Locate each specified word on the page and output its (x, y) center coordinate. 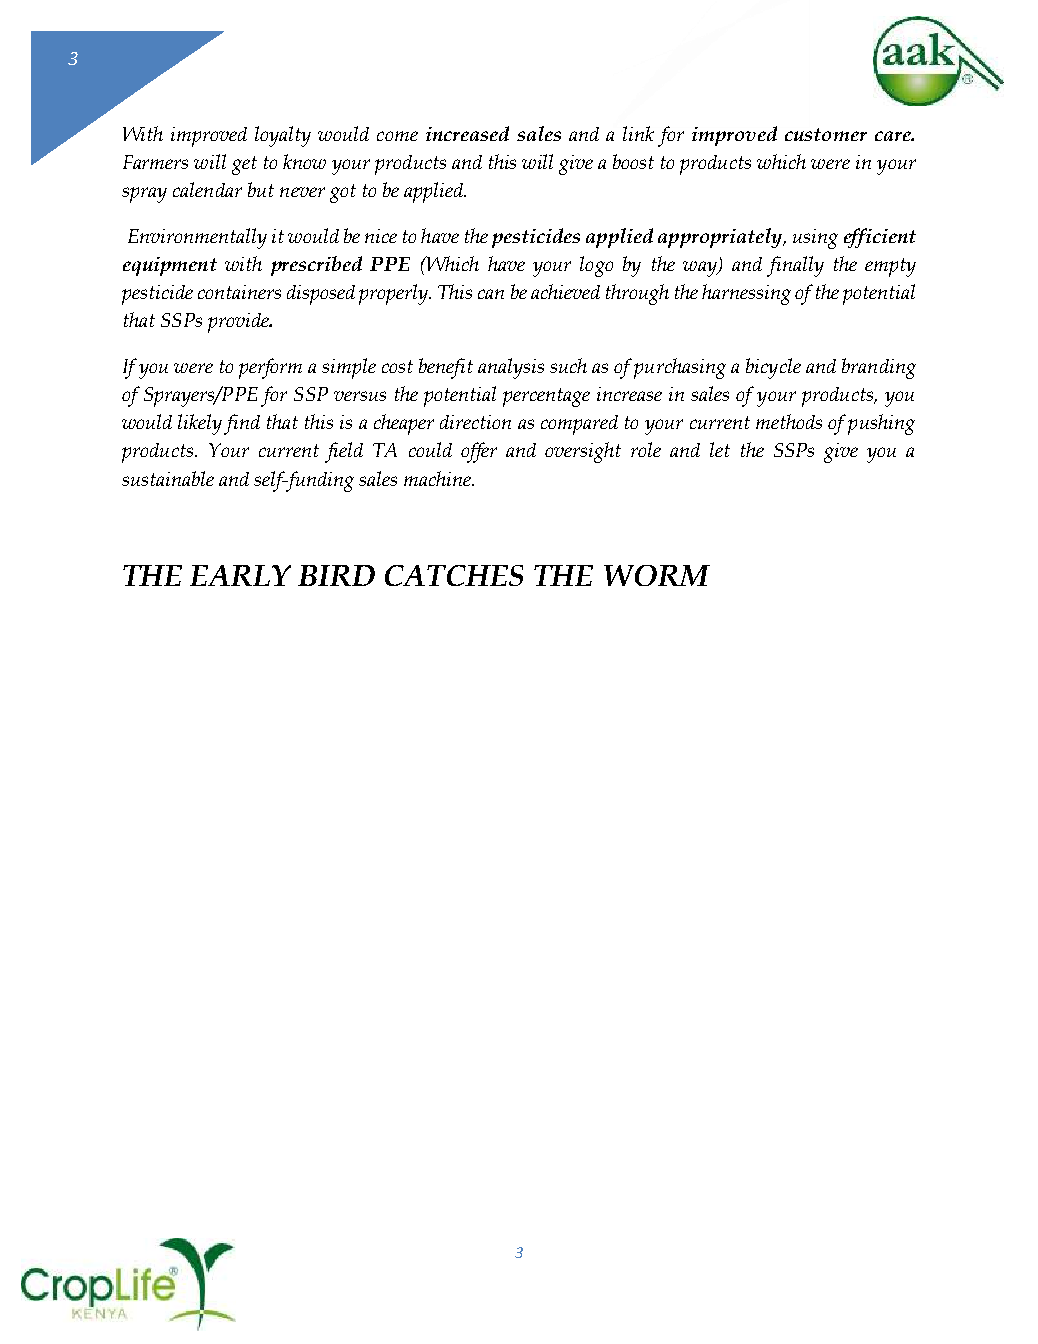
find (242, 424)
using (815, 239)
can (491, 294)
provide (239, 323)
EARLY (240, 575)
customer (826, 134)
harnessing (746, 294)
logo (596, 266)
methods (789, 421)
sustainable (168, 478)
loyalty (283, 136)
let (720, 449)
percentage (546, 397)
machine (439, 478)
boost (633, 161)
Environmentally (197, 238)
